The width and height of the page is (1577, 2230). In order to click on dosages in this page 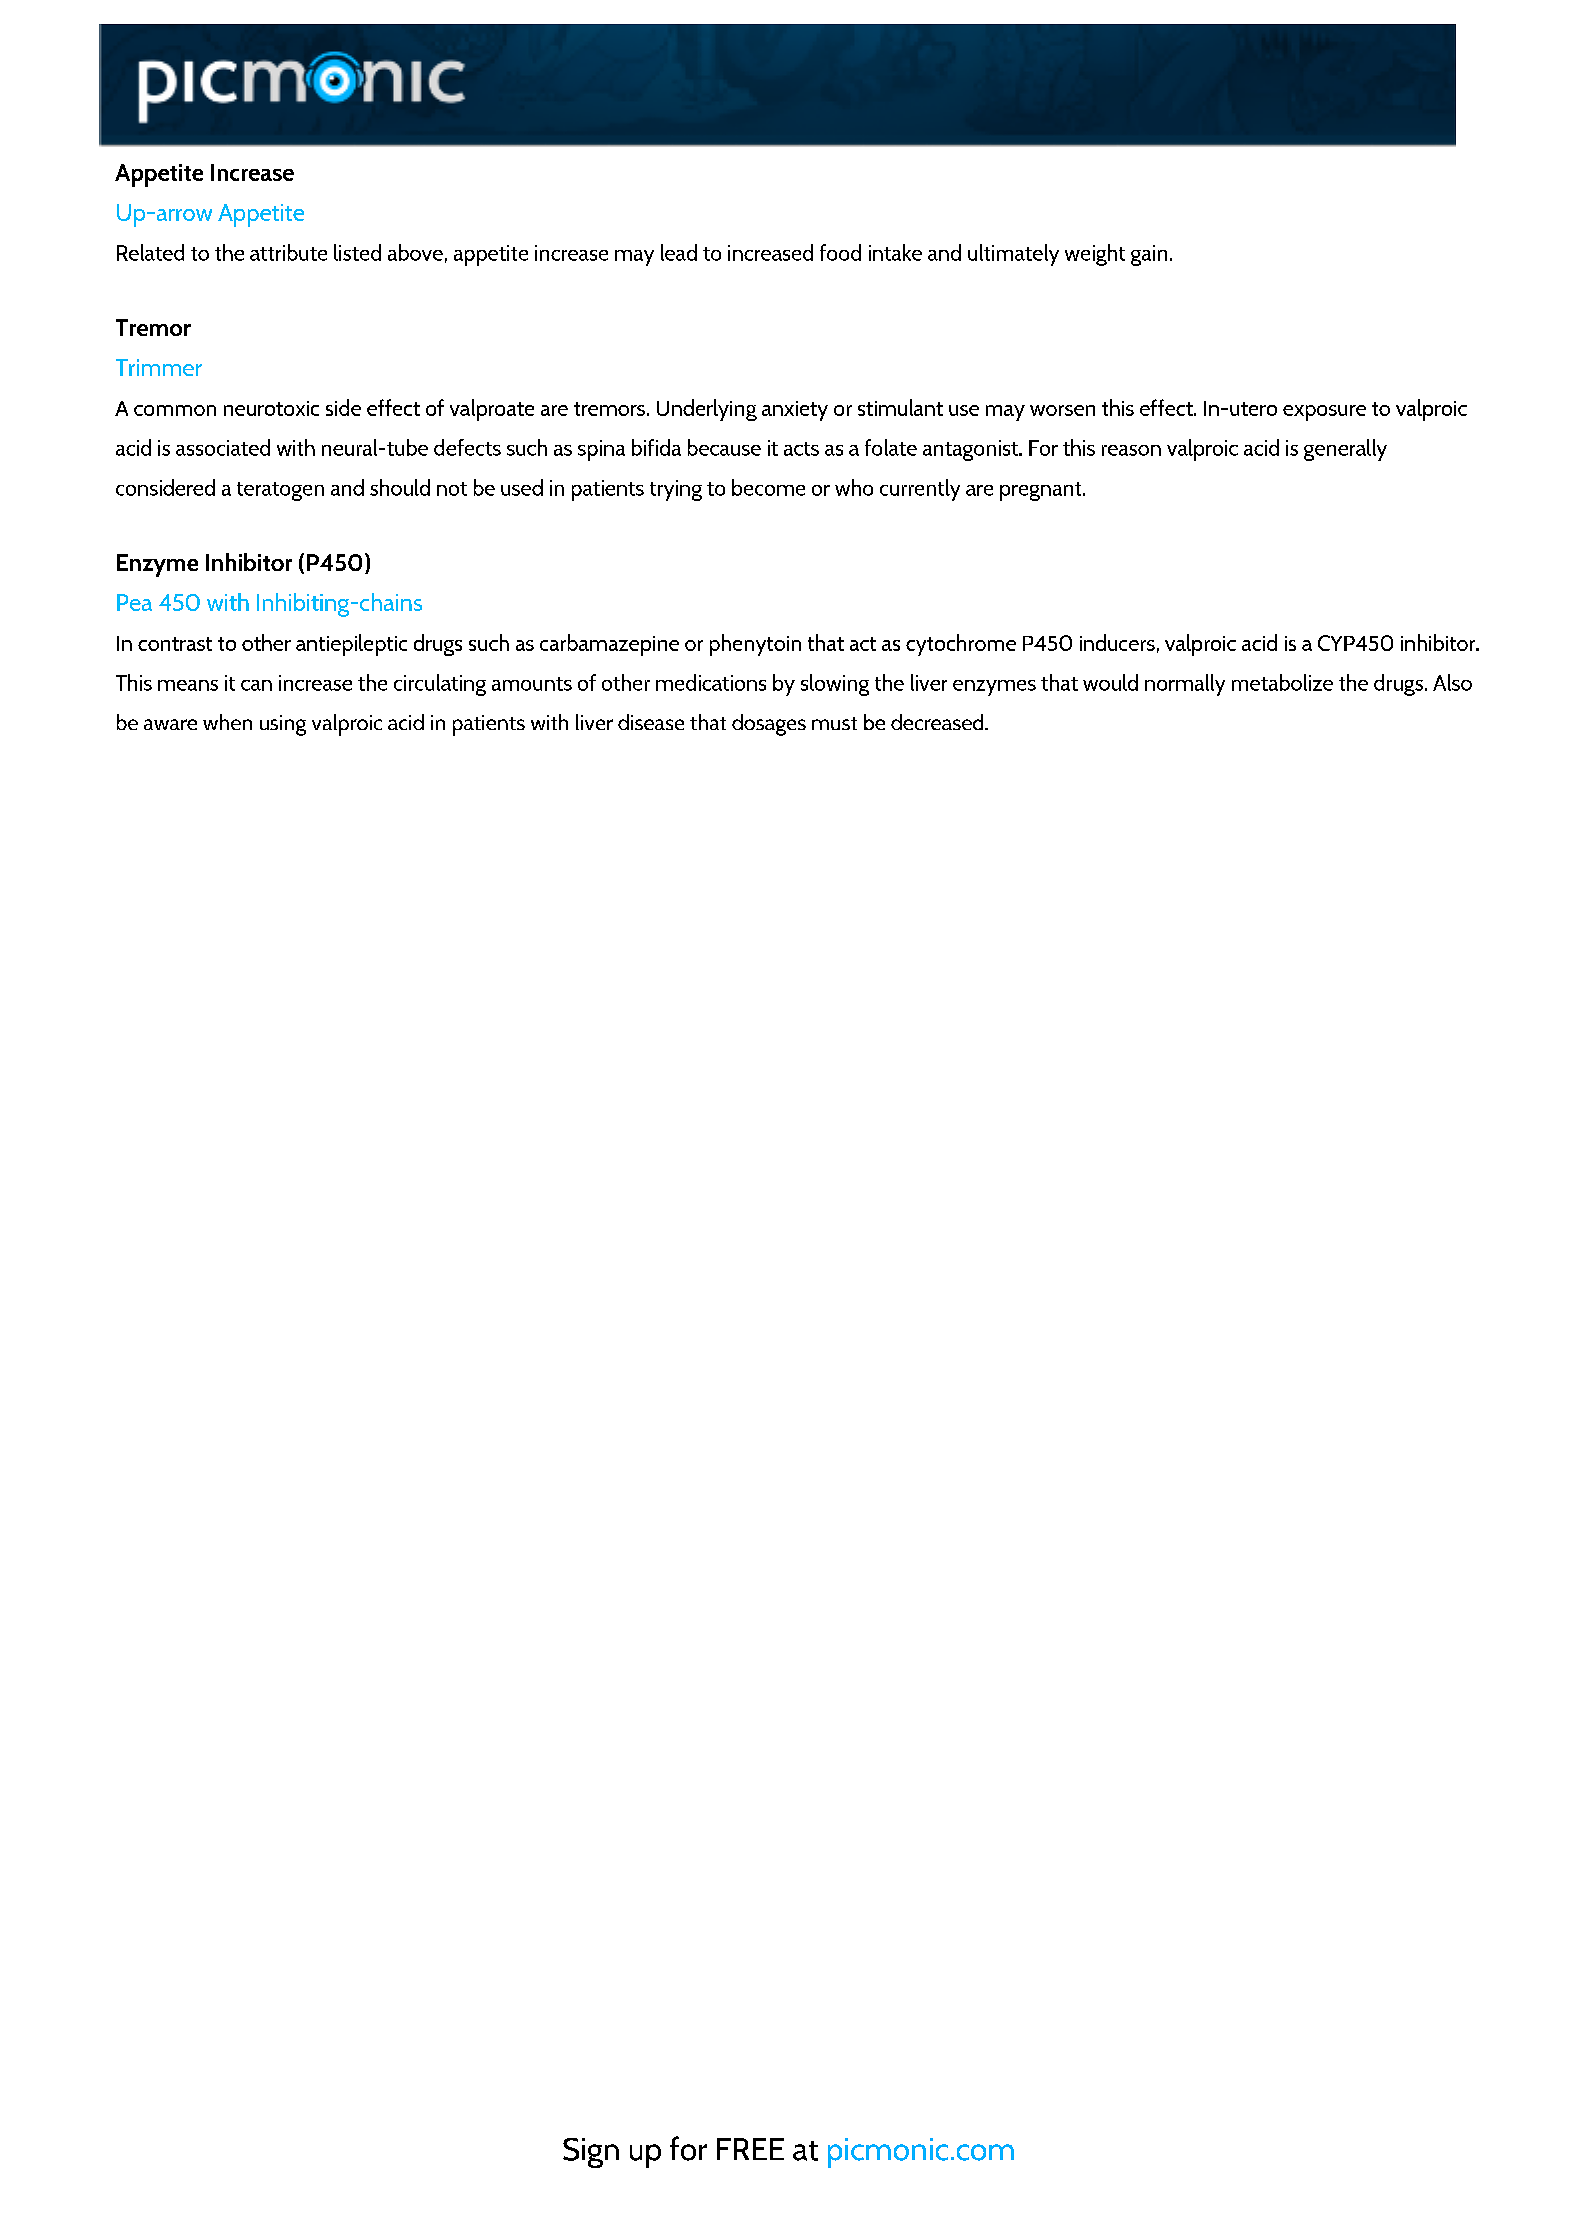, I will do `click(769, 725)`.
